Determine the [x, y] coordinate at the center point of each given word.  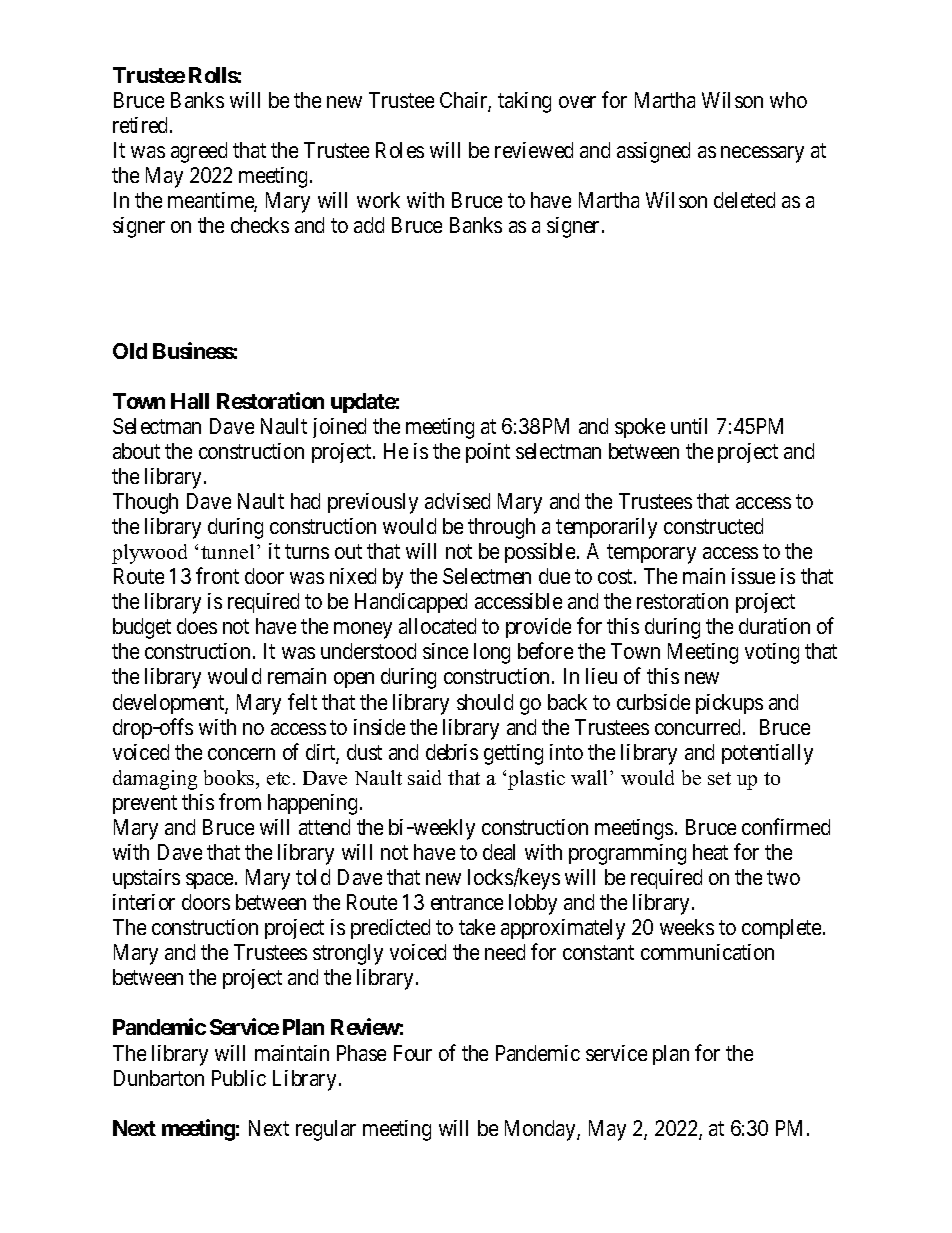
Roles [400, 150]
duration [774, 626]
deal [499, 852]
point [488, 453]
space [211, 881]
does [197, 626]
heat [710, 852]
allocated [437, 626]
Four [413, 1053]
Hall [190, 401]
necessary [762, 154]
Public [239, 1078]
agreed [199, 152]
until [689, 426]
